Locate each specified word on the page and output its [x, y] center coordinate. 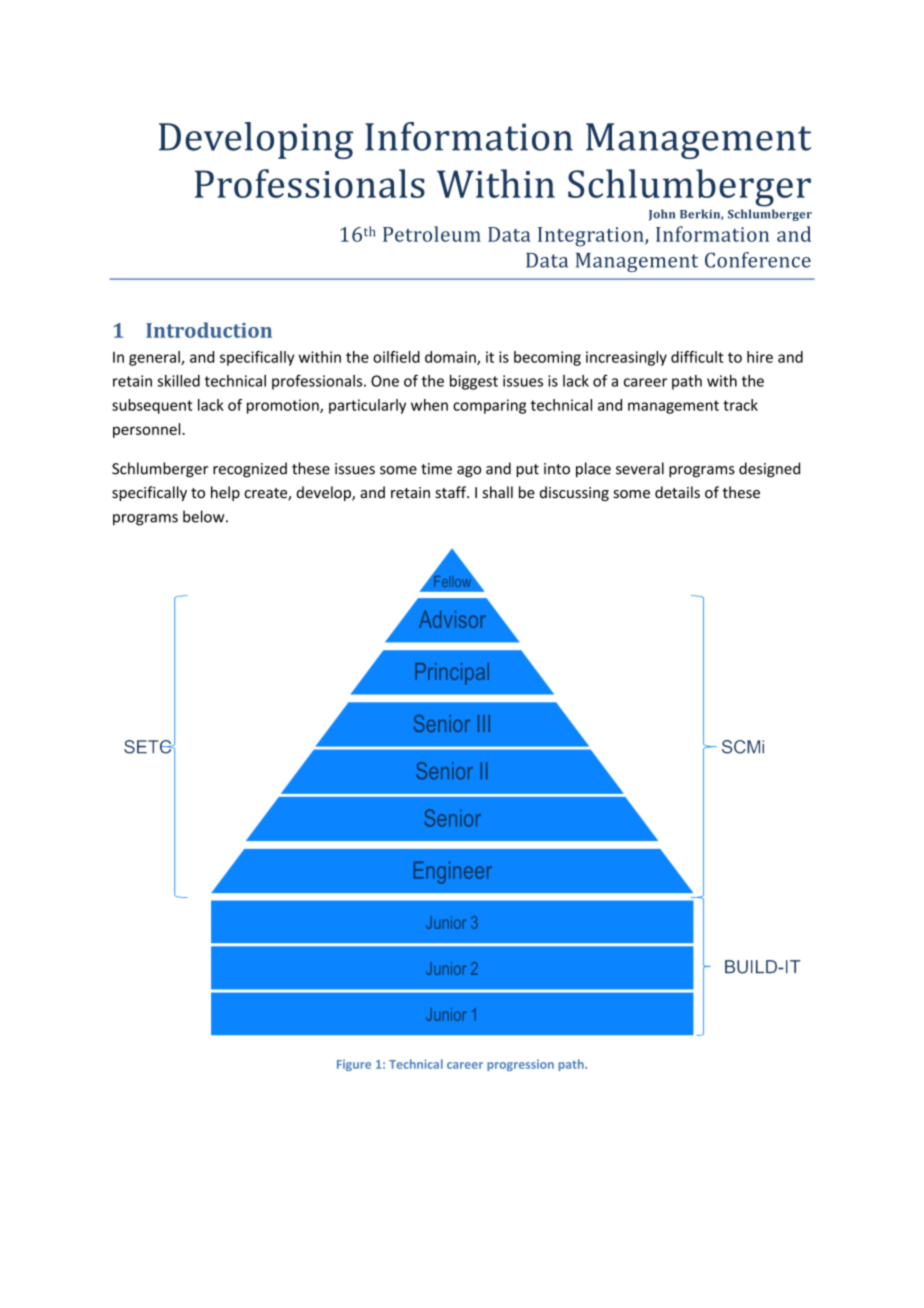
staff [452, 492]
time [436, 469]
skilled [178, 381]
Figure [354, 1065]
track [740, 405]
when [429, 405]
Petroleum [432, 234]
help [225, 493]
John [662, 215]
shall [498, 492]
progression [520, 1065]
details [677, 492]
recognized [250, 470]
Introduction [209, 330]
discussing [574, 493]
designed [769, 470]
